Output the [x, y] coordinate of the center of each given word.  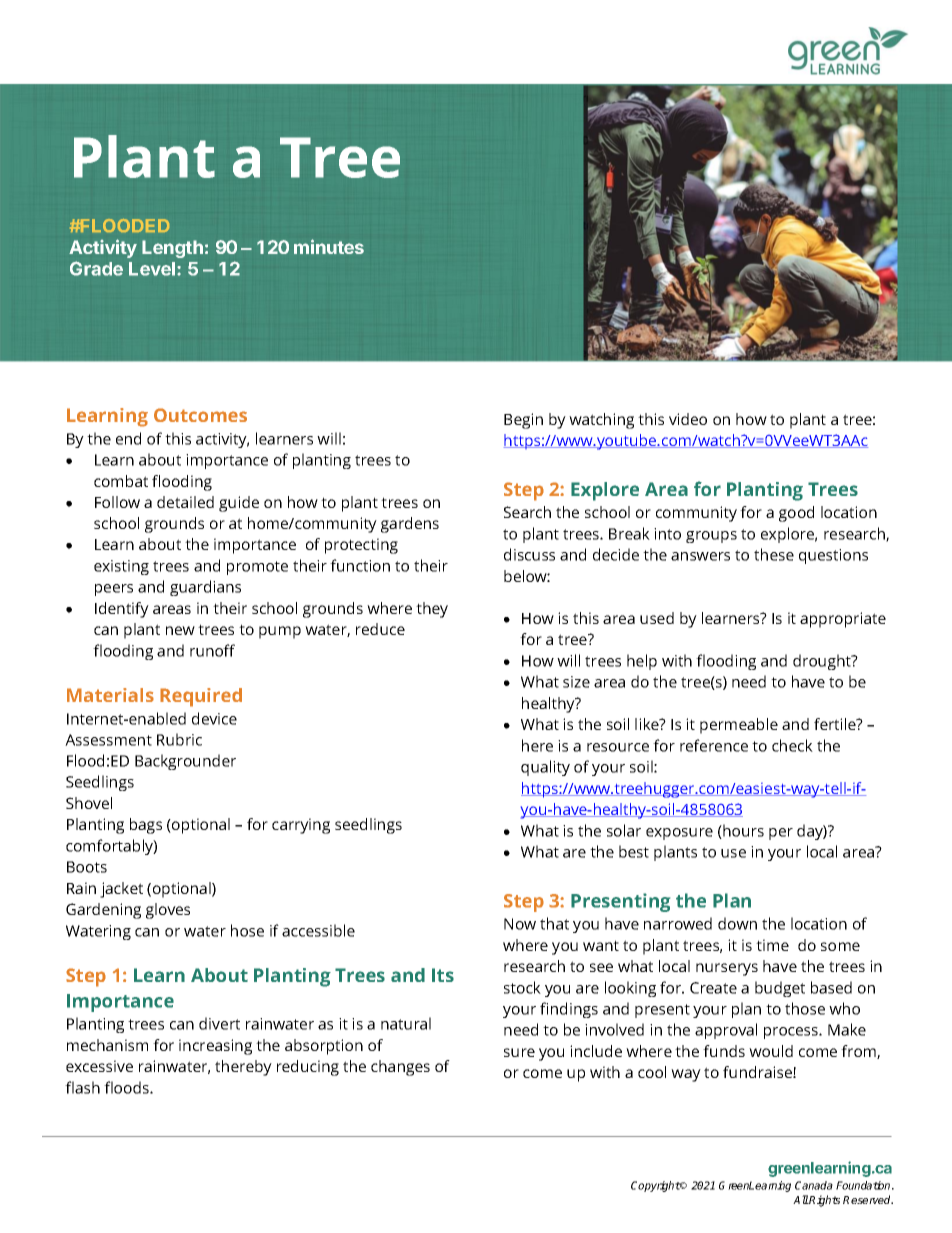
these [774, 554]
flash [82, 1087]
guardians [205, 588]
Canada [814, 1185]
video [688, 419]
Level [152, 269]
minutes [329, 246]
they [432, 610]
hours [742, 831]
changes [400, 1068]
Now [520, 924]
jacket [121, 890]
